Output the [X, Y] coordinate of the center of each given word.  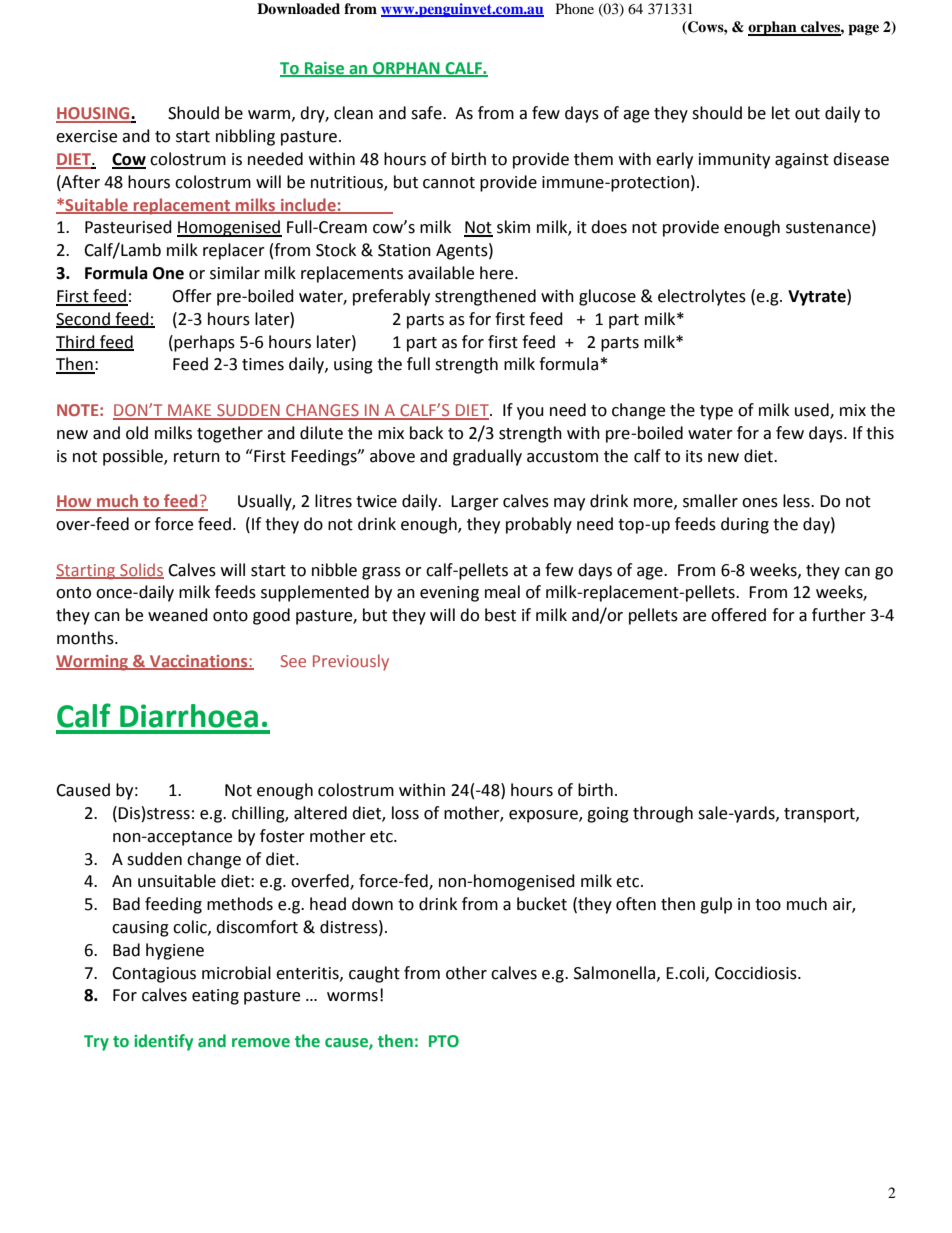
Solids [141, 570]
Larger [475, 503]
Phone [575, 8]
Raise [325, 69]
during [745, 525]
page [863, 30]
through [663, 814]
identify [163, 1042]
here [498, 273]
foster [282, 836]
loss [405, 813]
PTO [444, 1041]
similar [235, 273]
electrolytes [702, 297]
